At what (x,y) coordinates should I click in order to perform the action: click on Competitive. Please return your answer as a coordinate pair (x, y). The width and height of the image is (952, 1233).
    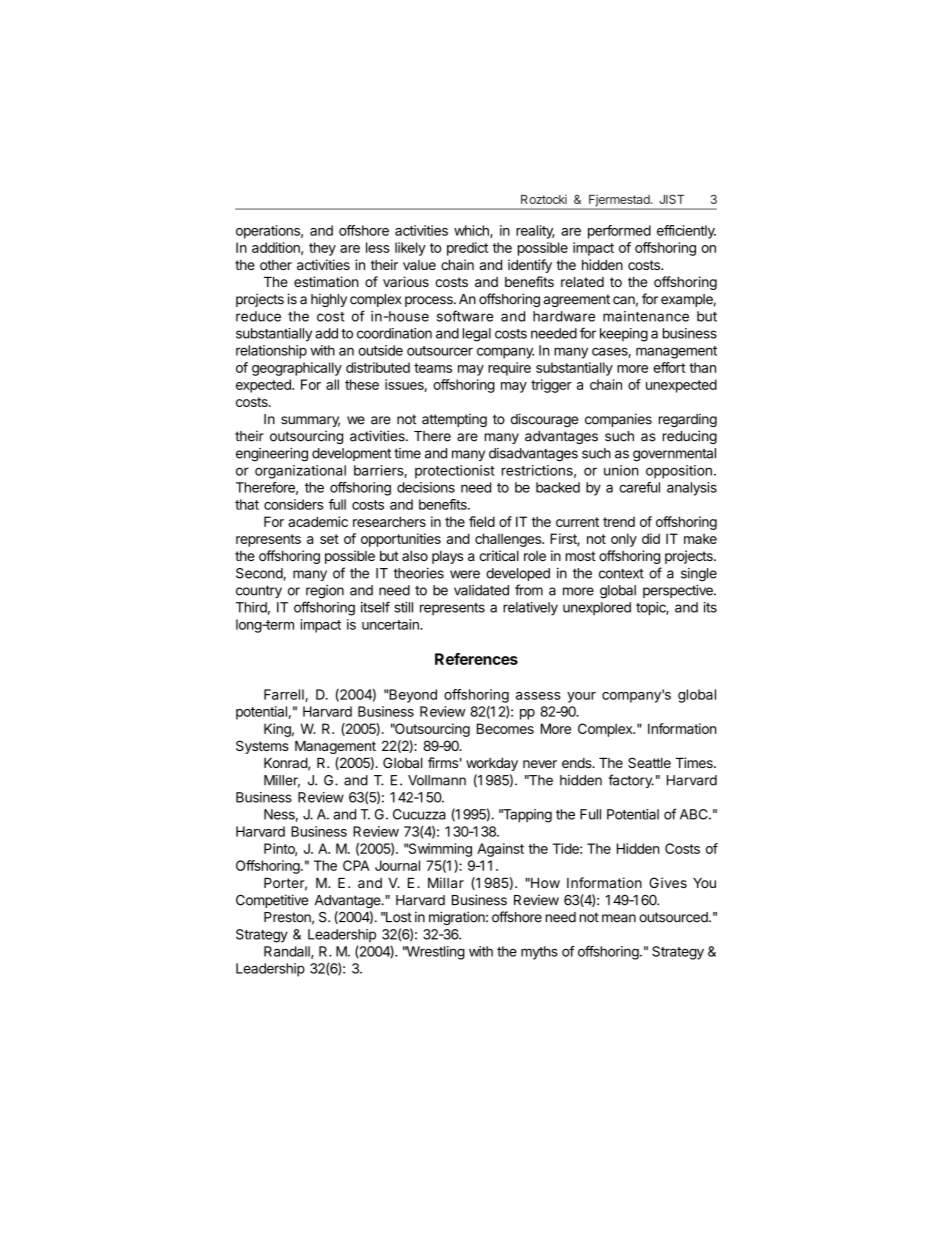
    Looking at the image, I should click on (272, 901).
